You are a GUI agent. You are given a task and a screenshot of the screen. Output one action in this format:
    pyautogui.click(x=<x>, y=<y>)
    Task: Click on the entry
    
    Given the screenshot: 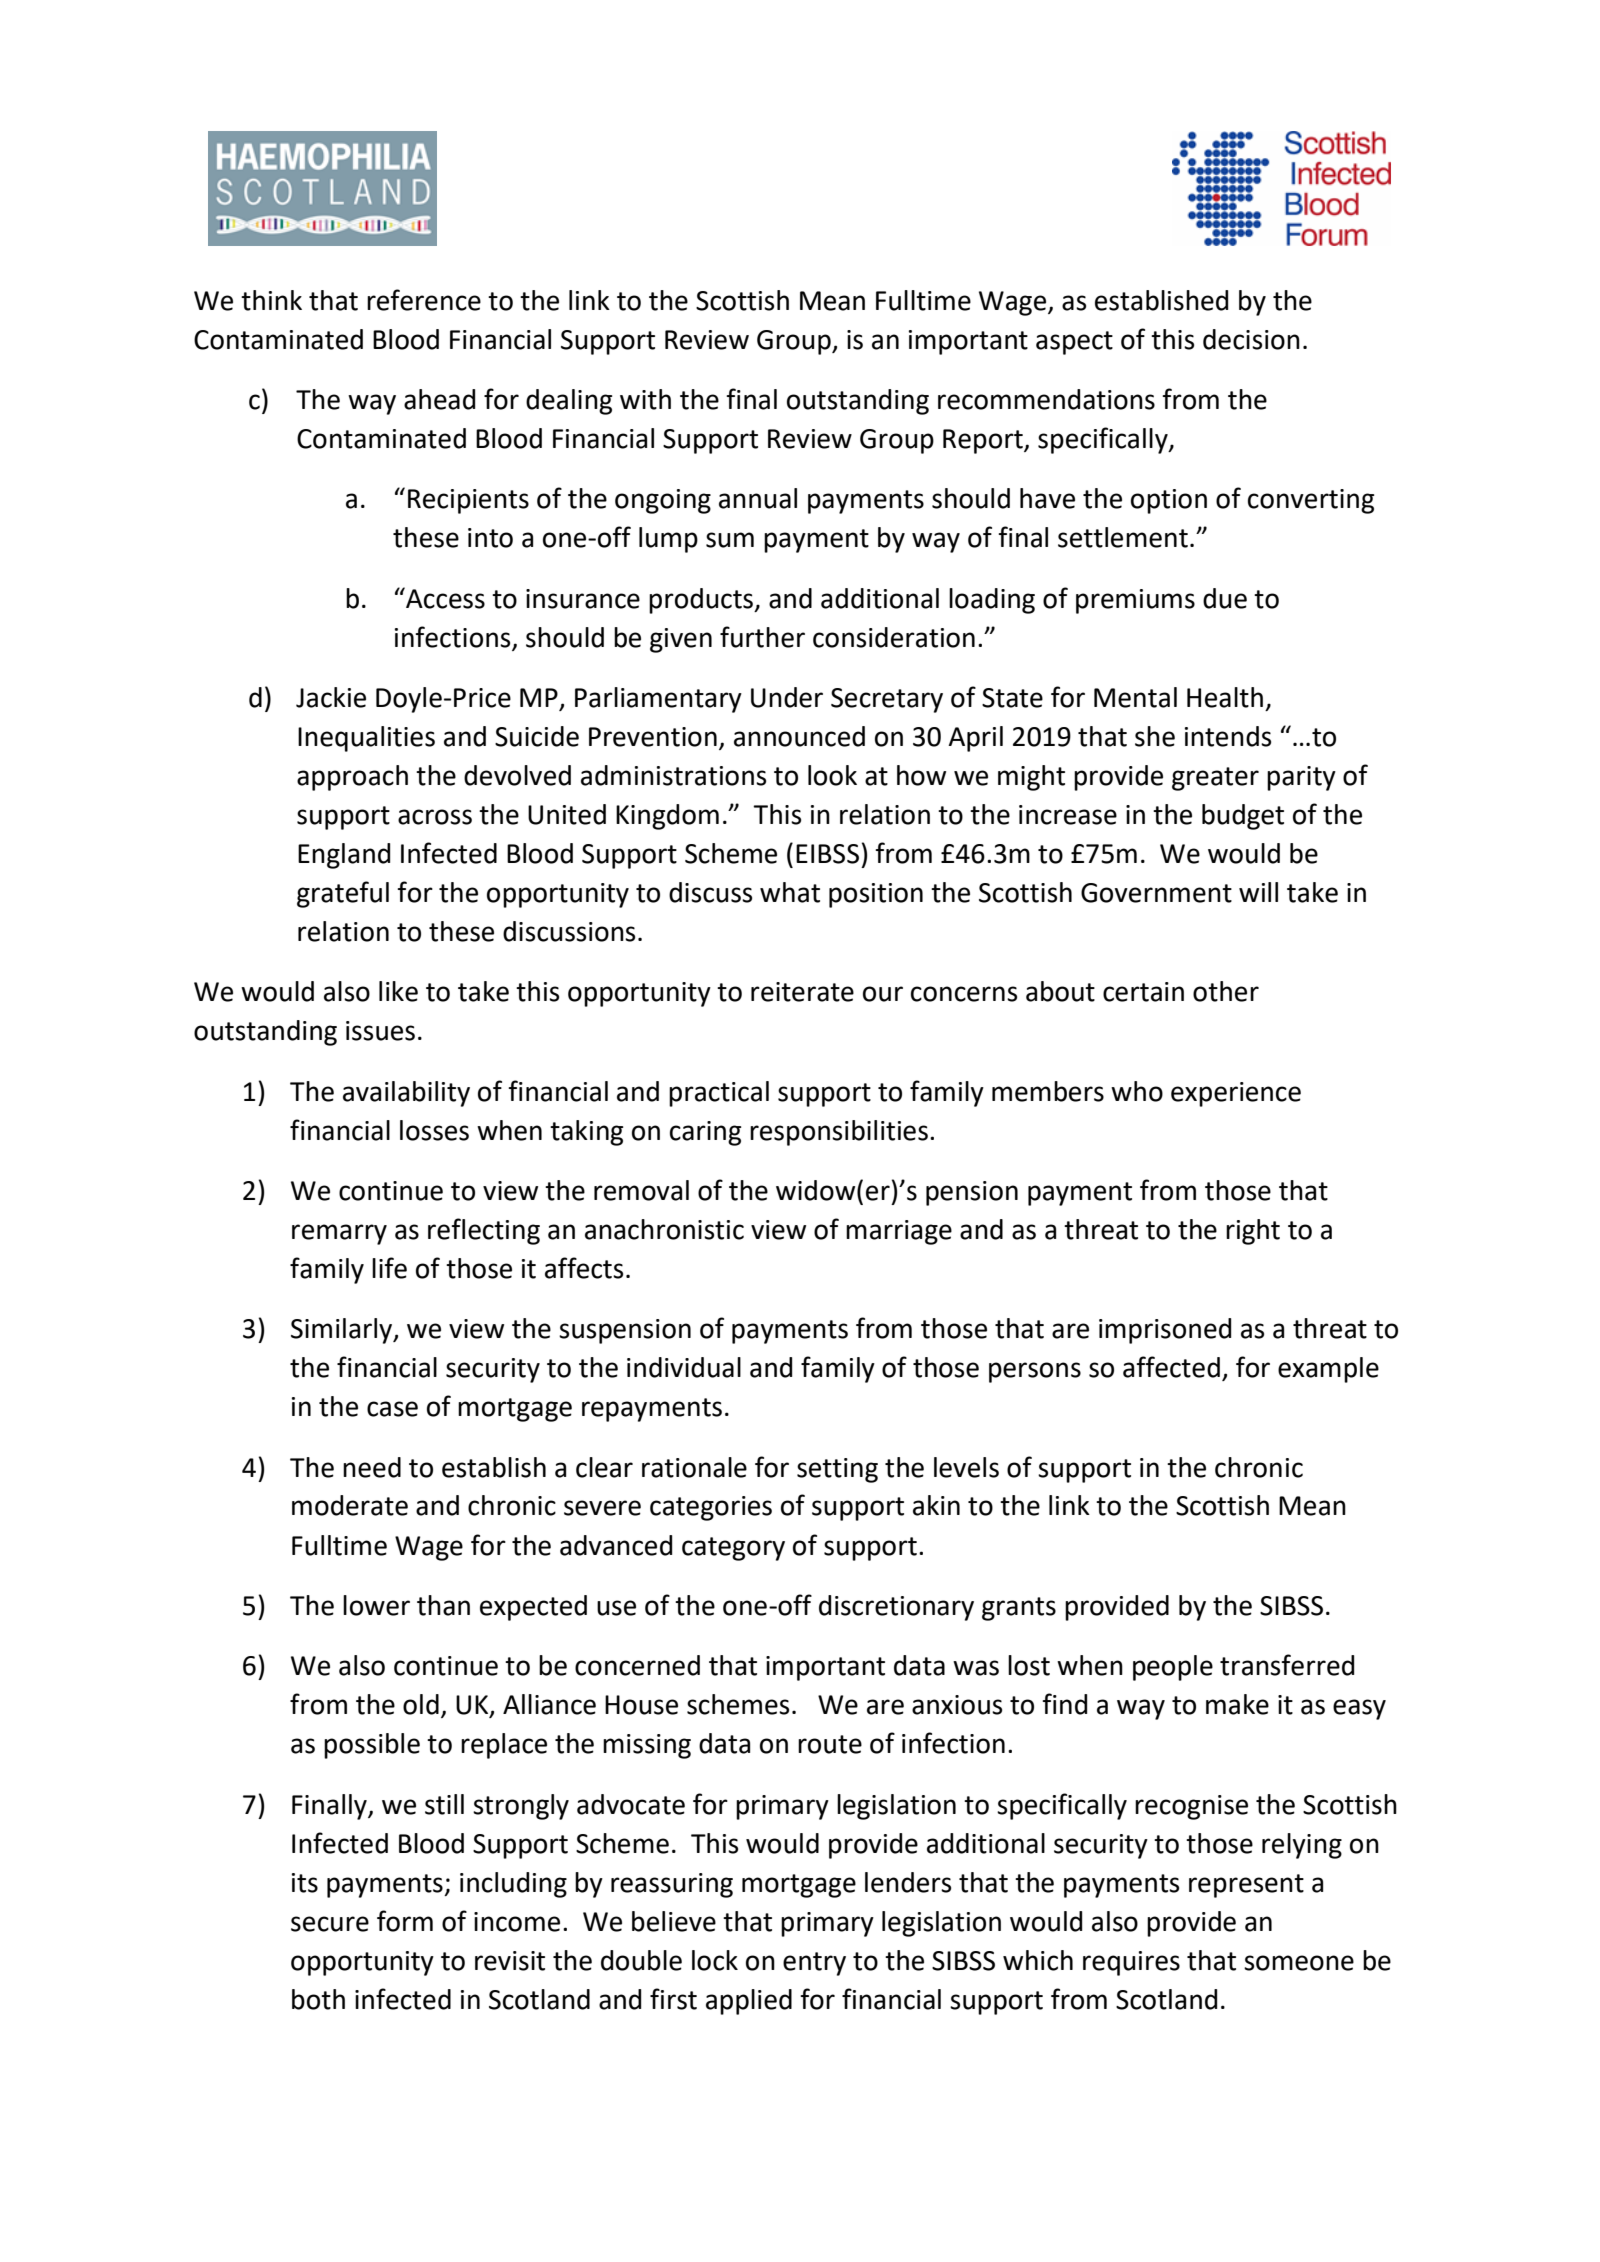 What is the action you would take?
    pyautogui.click(x=814, y=1964)
